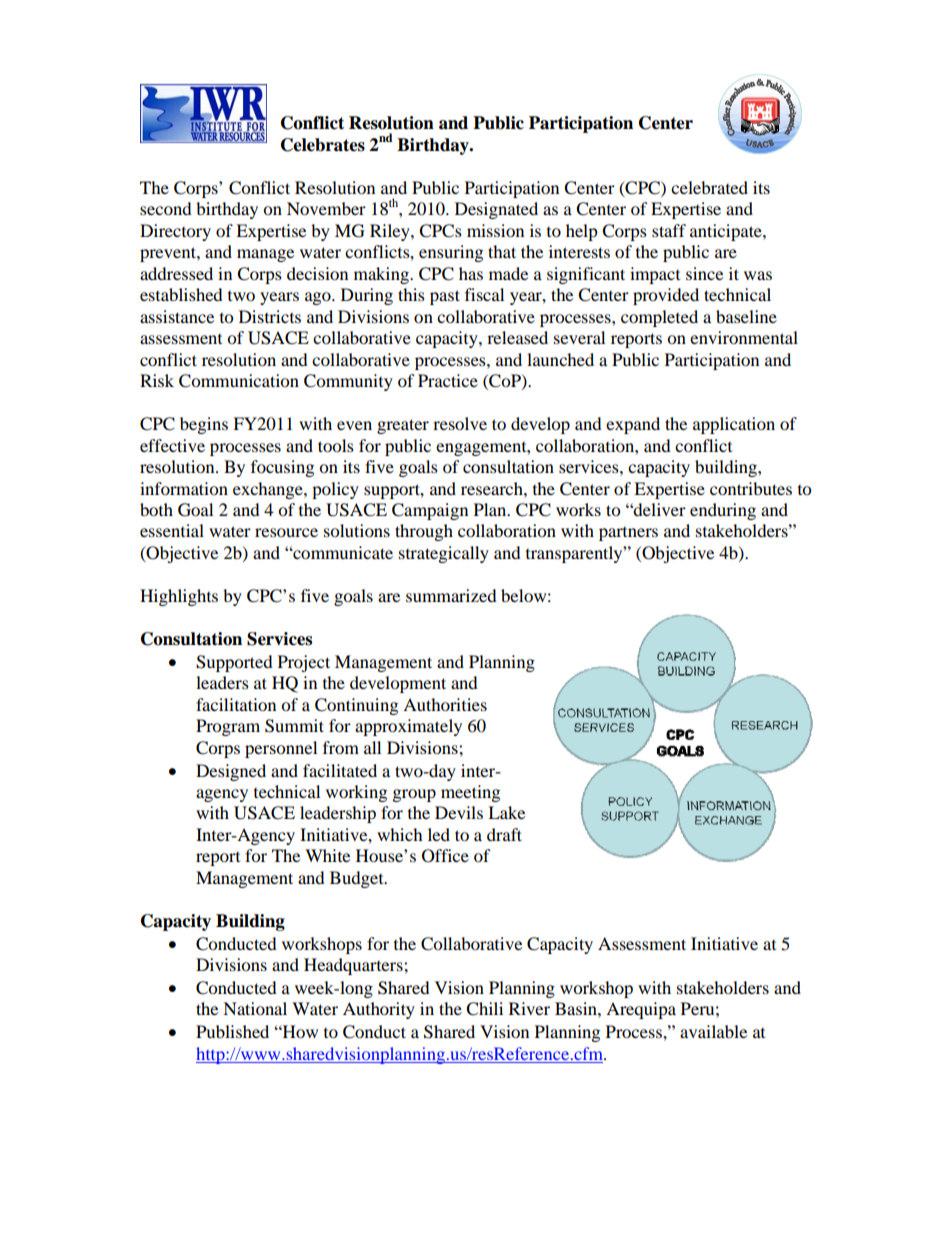  What do you see at coordinates (496, 210) in the screenshot?
I see `Designated` at bounding box center [496, 210].
